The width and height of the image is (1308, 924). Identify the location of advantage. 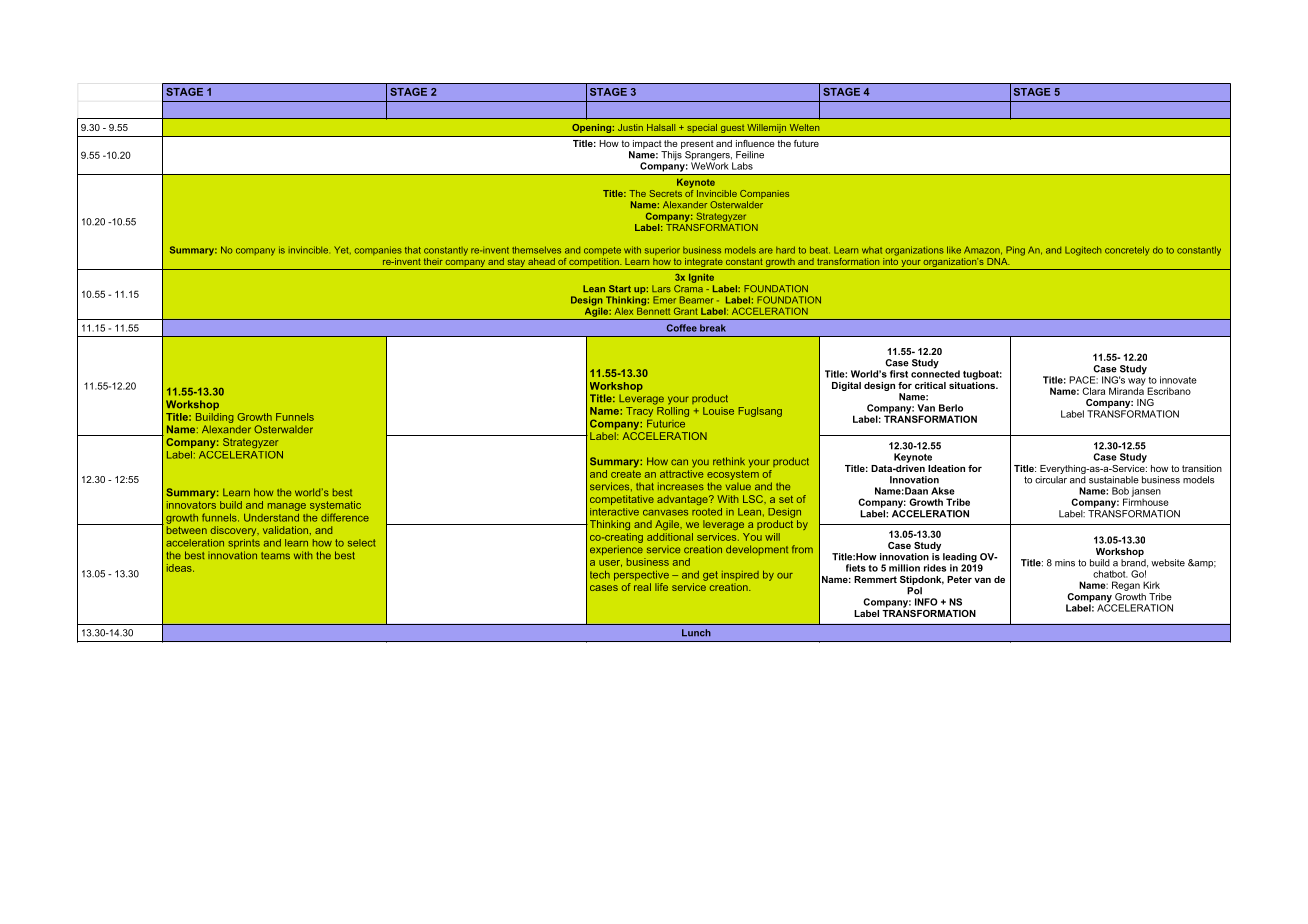
(683, 500).
